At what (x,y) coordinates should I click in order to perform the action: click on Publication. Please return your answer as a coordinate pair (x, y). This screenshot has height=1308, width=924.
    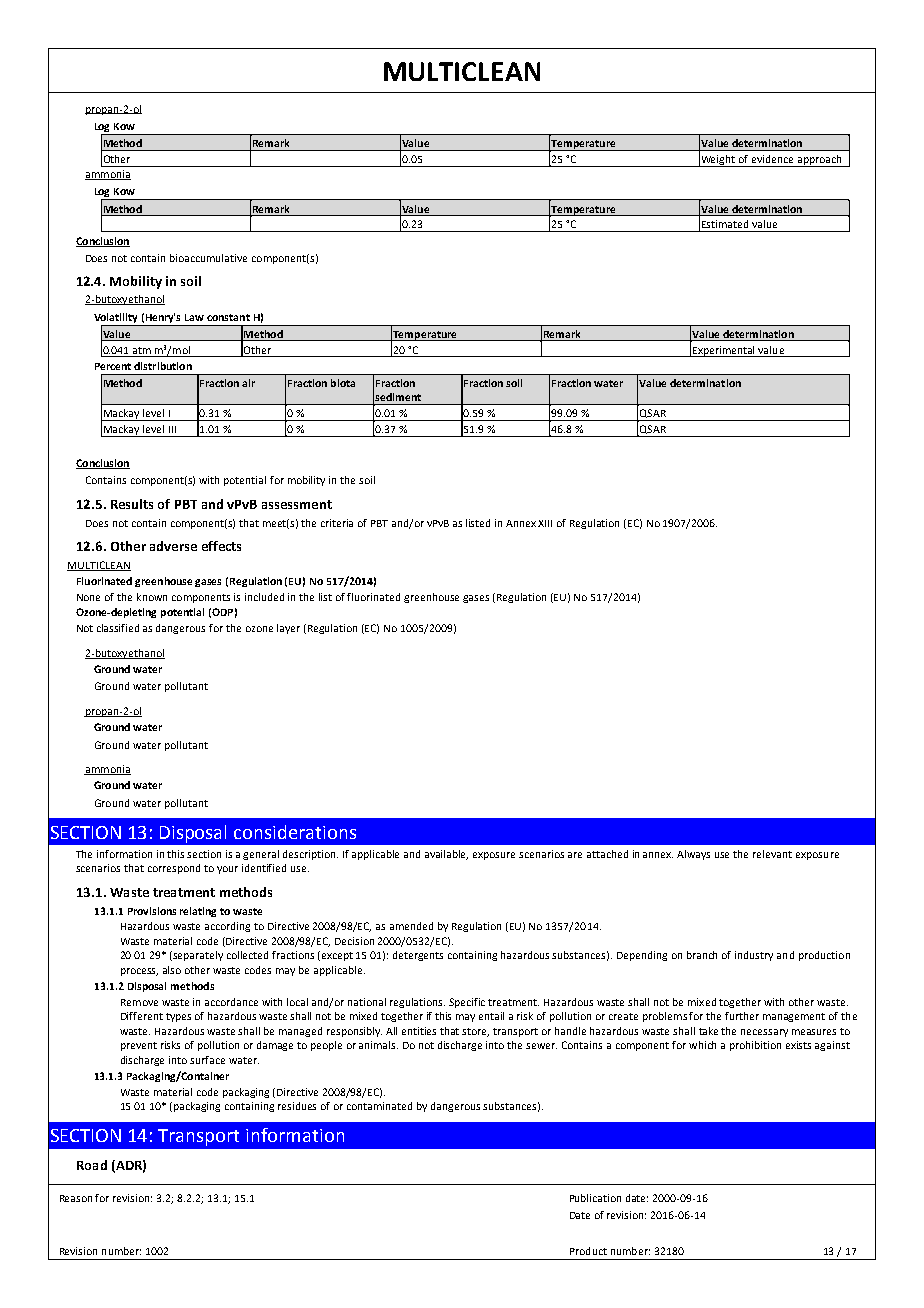
    Looking at the image, I should click on (595, 1198).
